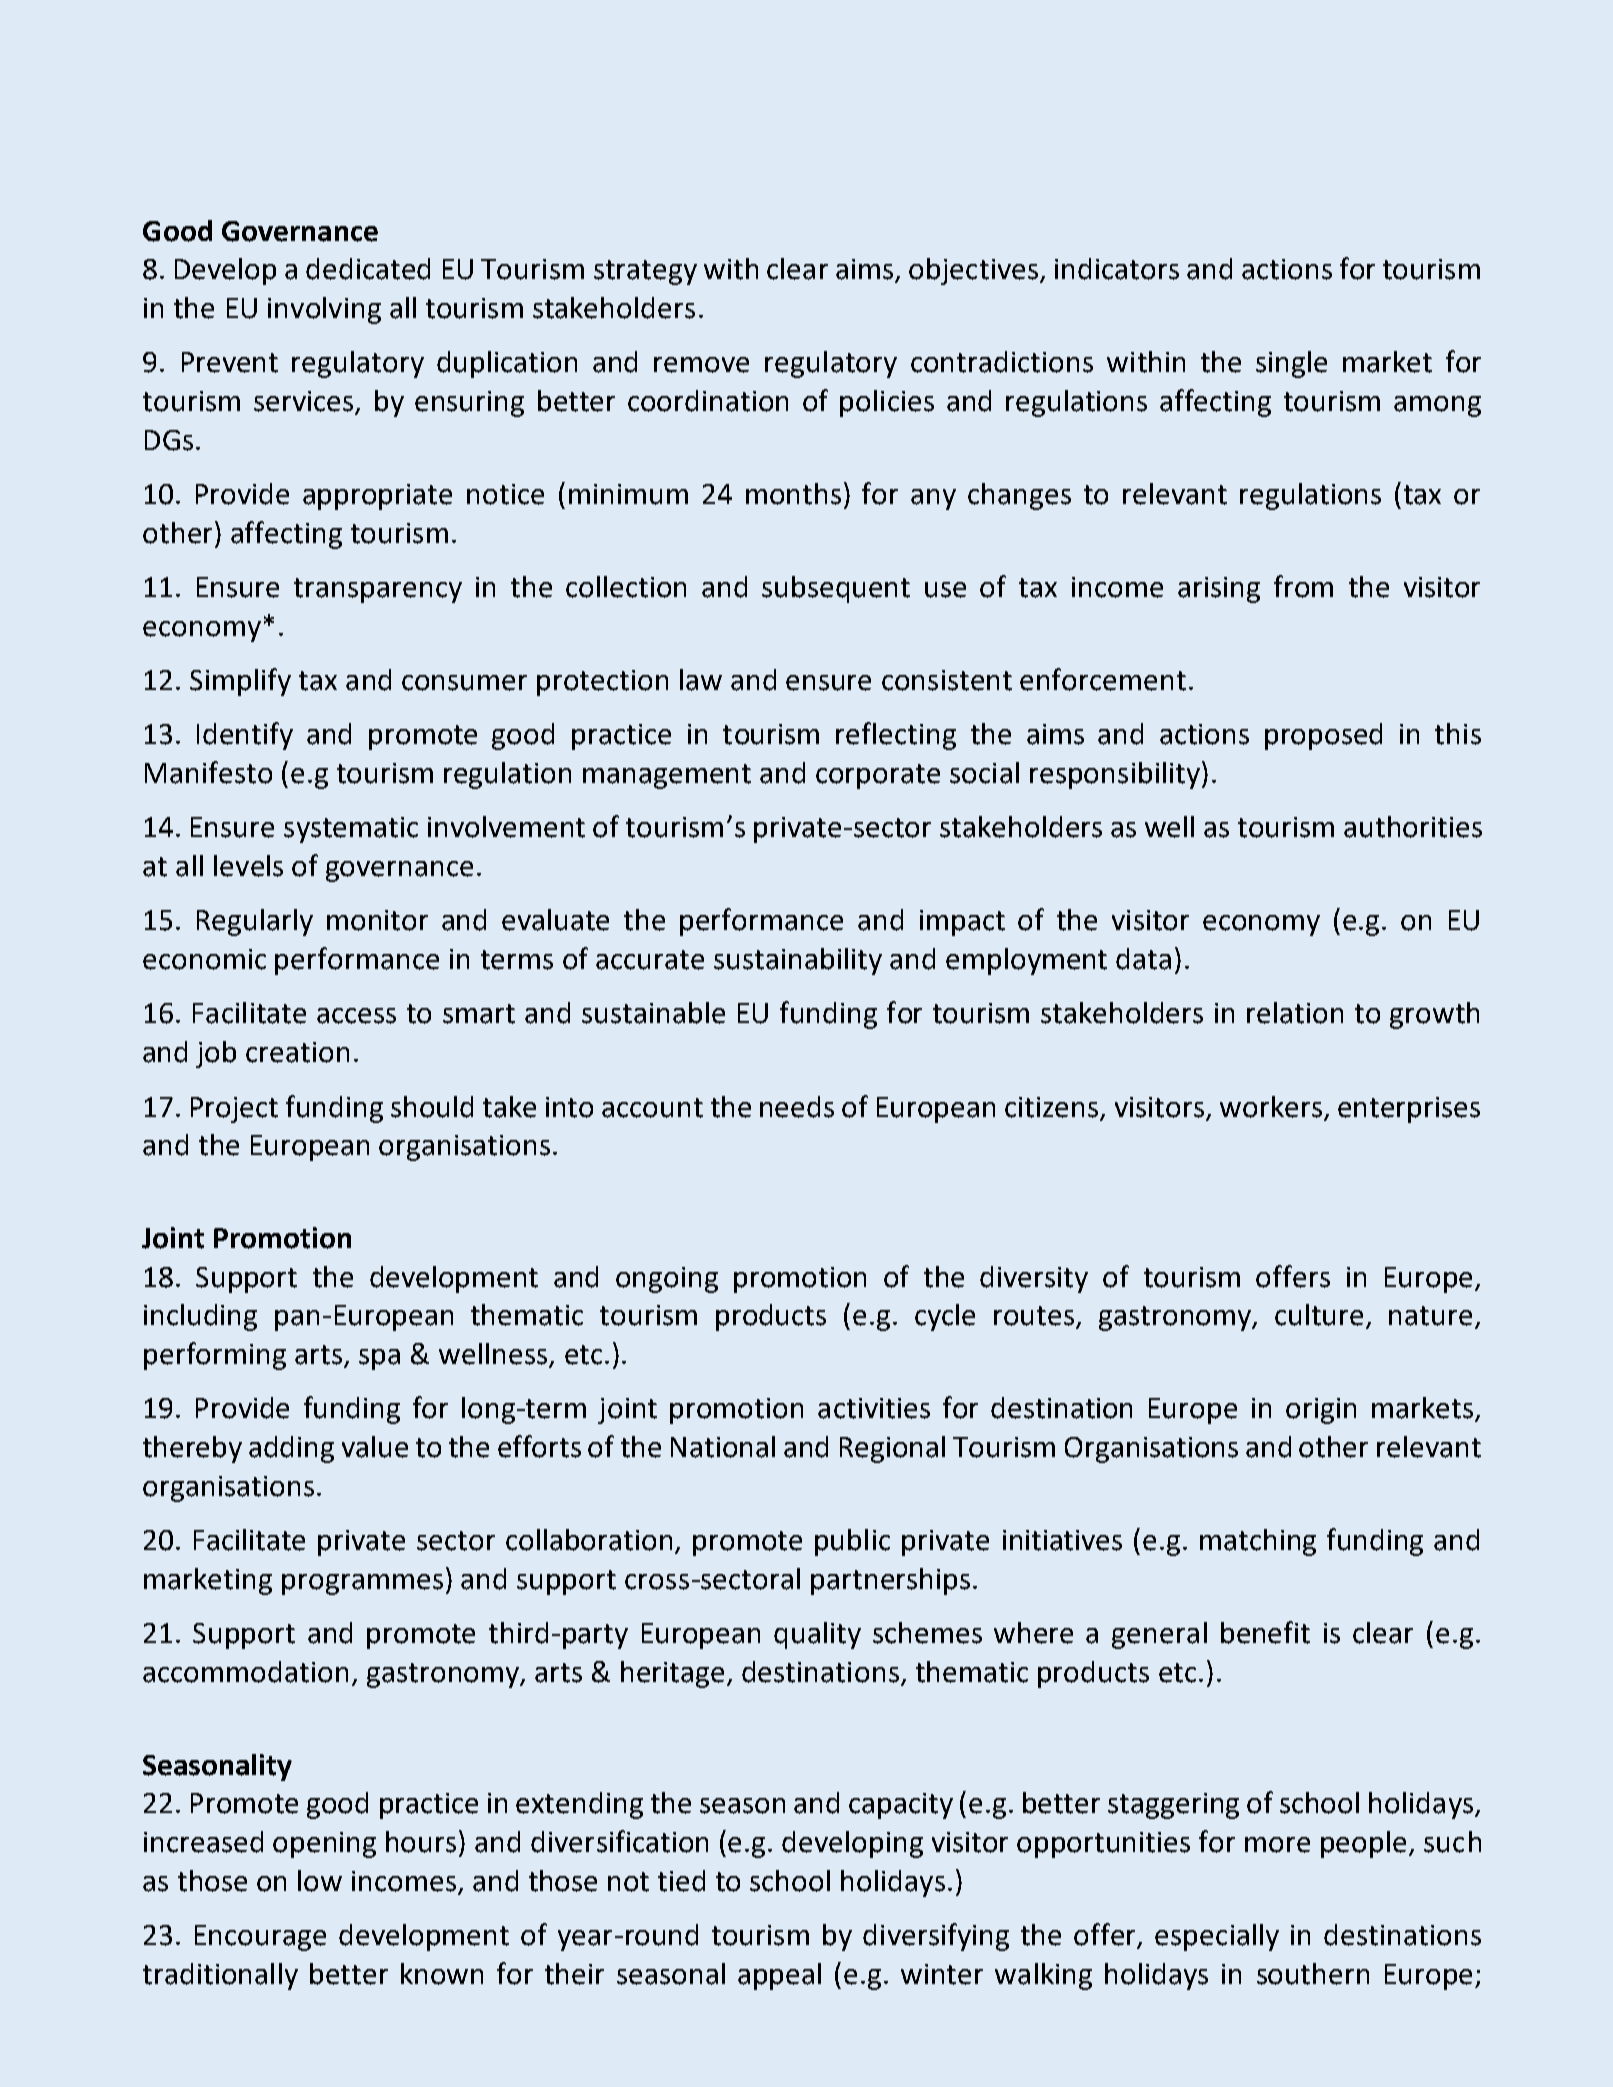 The height and width of the screenshot is (2087, 1613). Describe the element at coordinates (362, 1584) in the screenshot. I see `programmes` at that location.
